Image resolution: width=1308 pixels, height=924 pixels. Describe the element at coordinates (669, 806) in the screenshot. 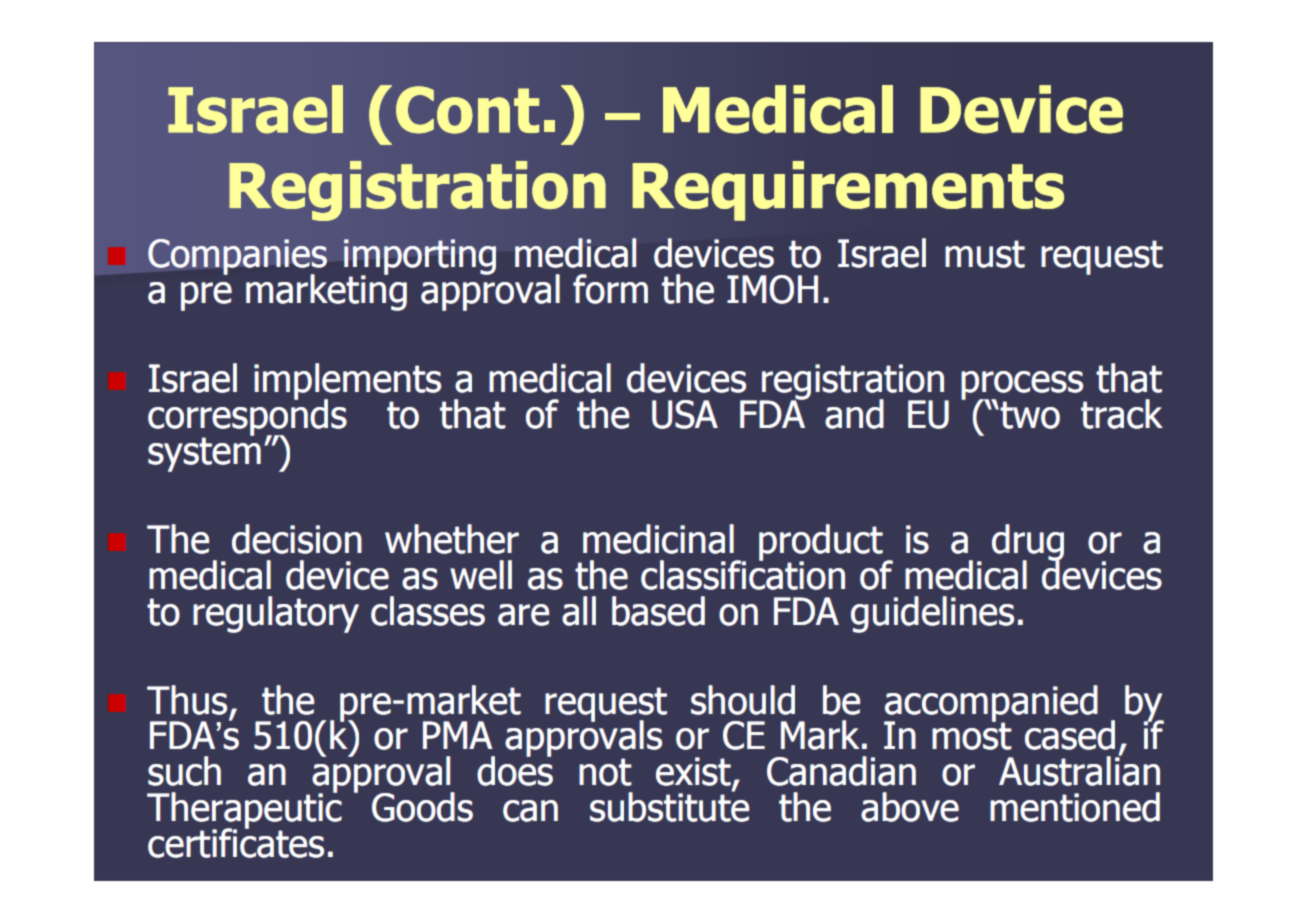

I see `substitute` at that location.
